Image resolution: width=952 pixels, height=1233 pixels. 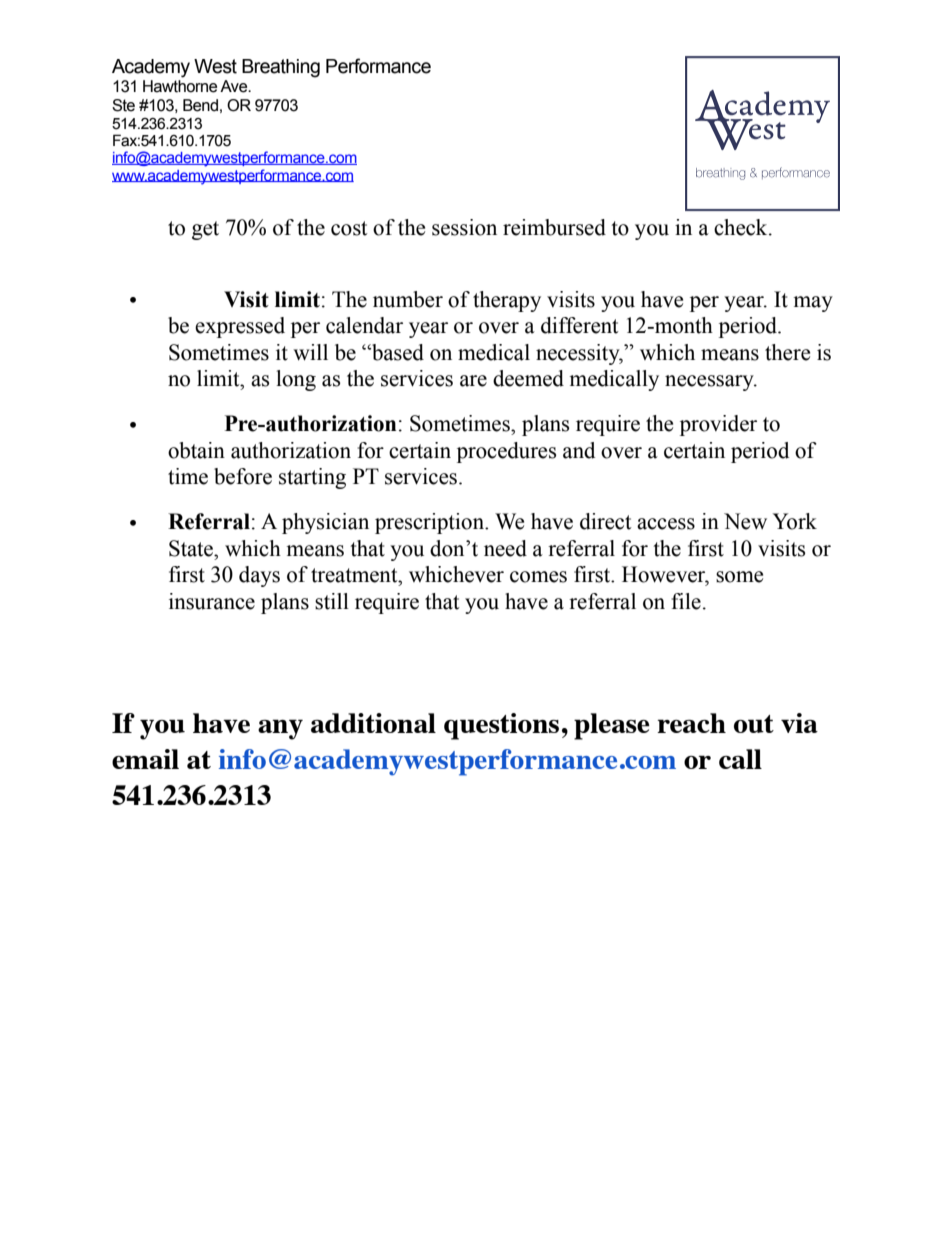 What do you see at coordinates (145, 759) in the screenshot?
I see `email` at bounding box center [145, 759].
